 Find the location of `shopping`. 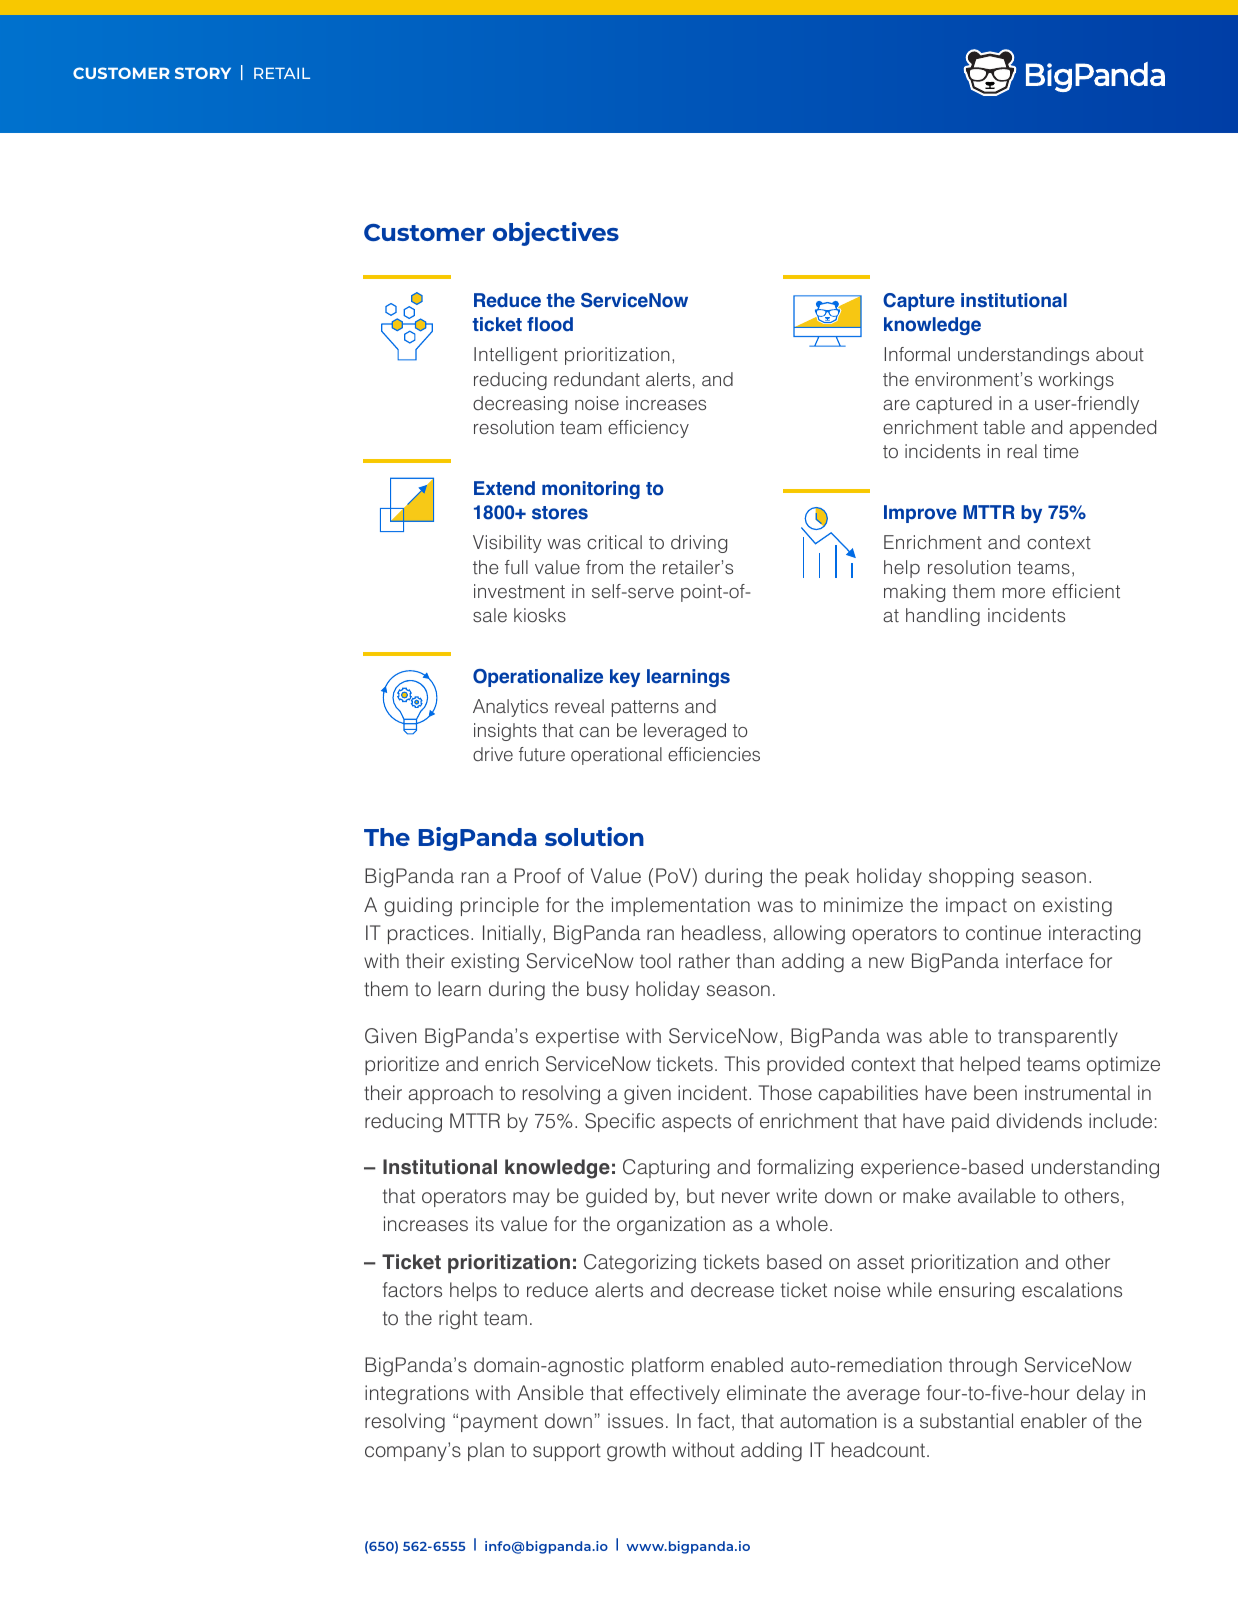

shopping is located at coordinates (971, 878).
